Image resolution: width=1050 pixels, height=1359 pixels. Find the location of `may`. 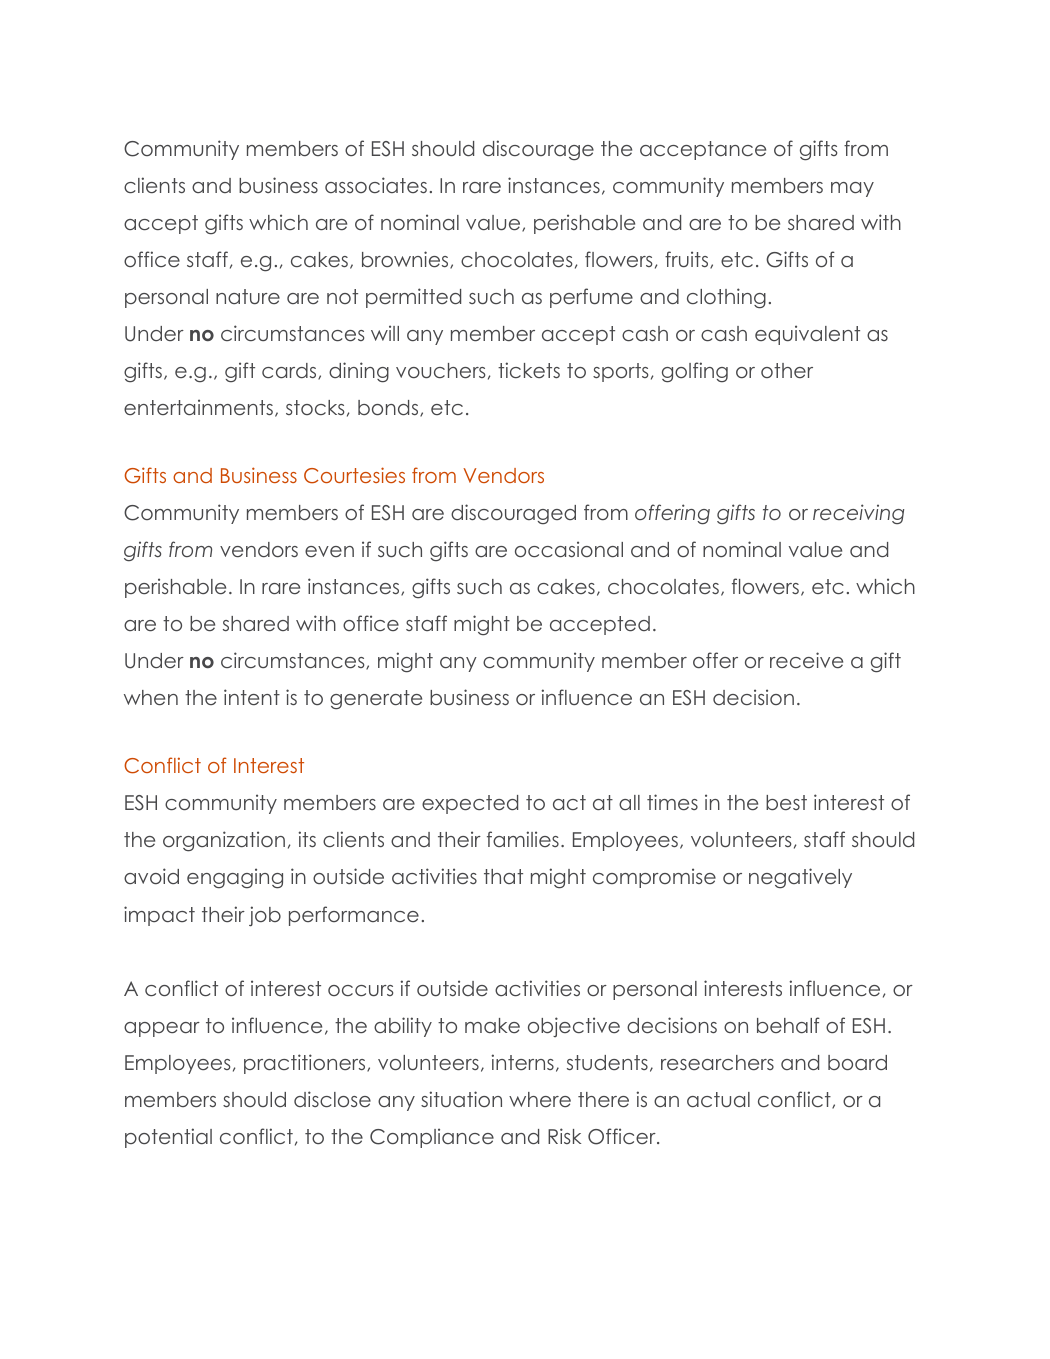

may is located at coordinates (852, 189).
